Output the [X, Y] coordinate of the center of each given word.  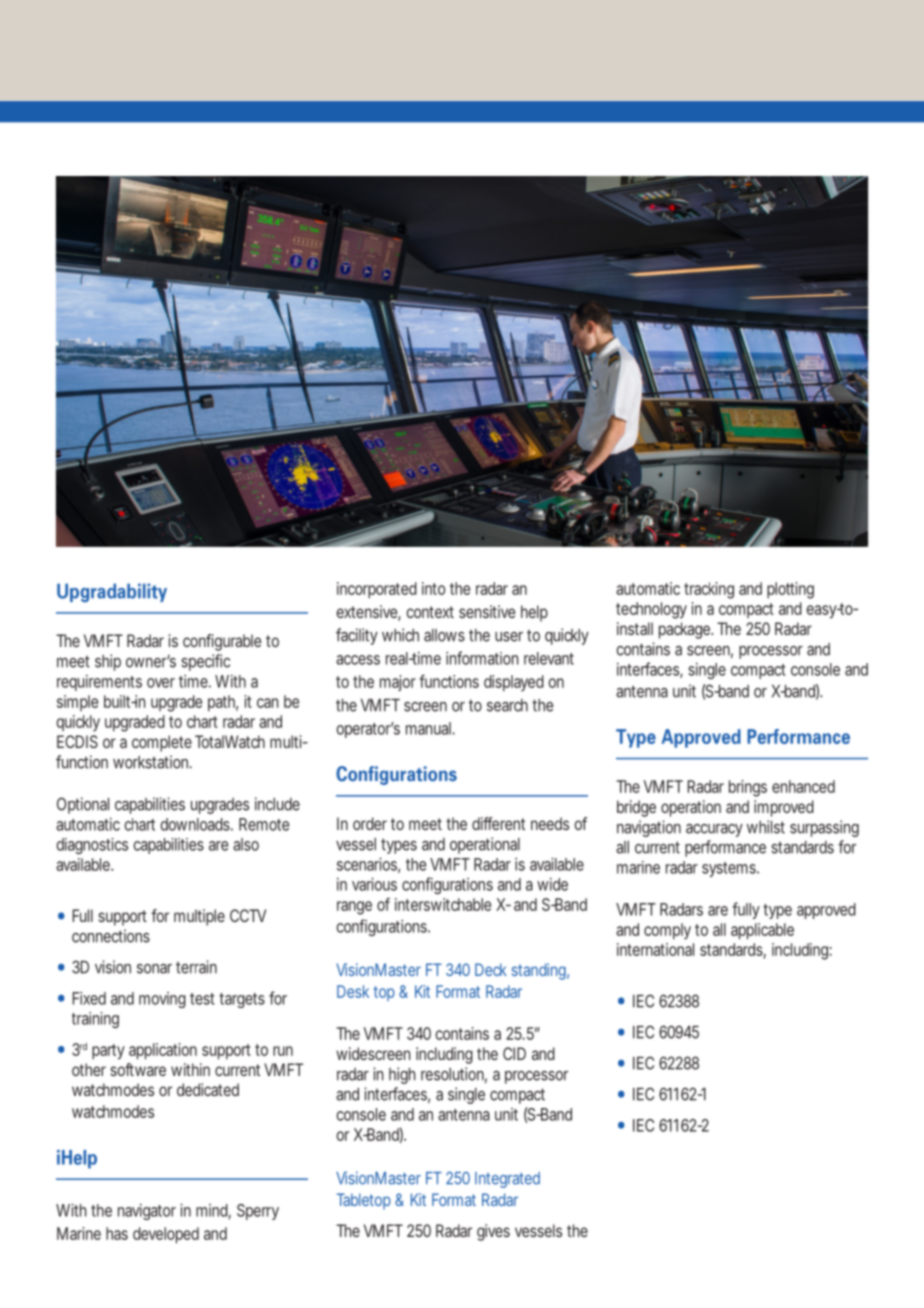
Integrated [507, 1180]
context [430, 612]
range [354, 908]
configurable [222, 642]
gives [493, 1232]
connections [111, 936]
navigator [147, 1212]
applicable [762, 931]
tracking [709, 590]
